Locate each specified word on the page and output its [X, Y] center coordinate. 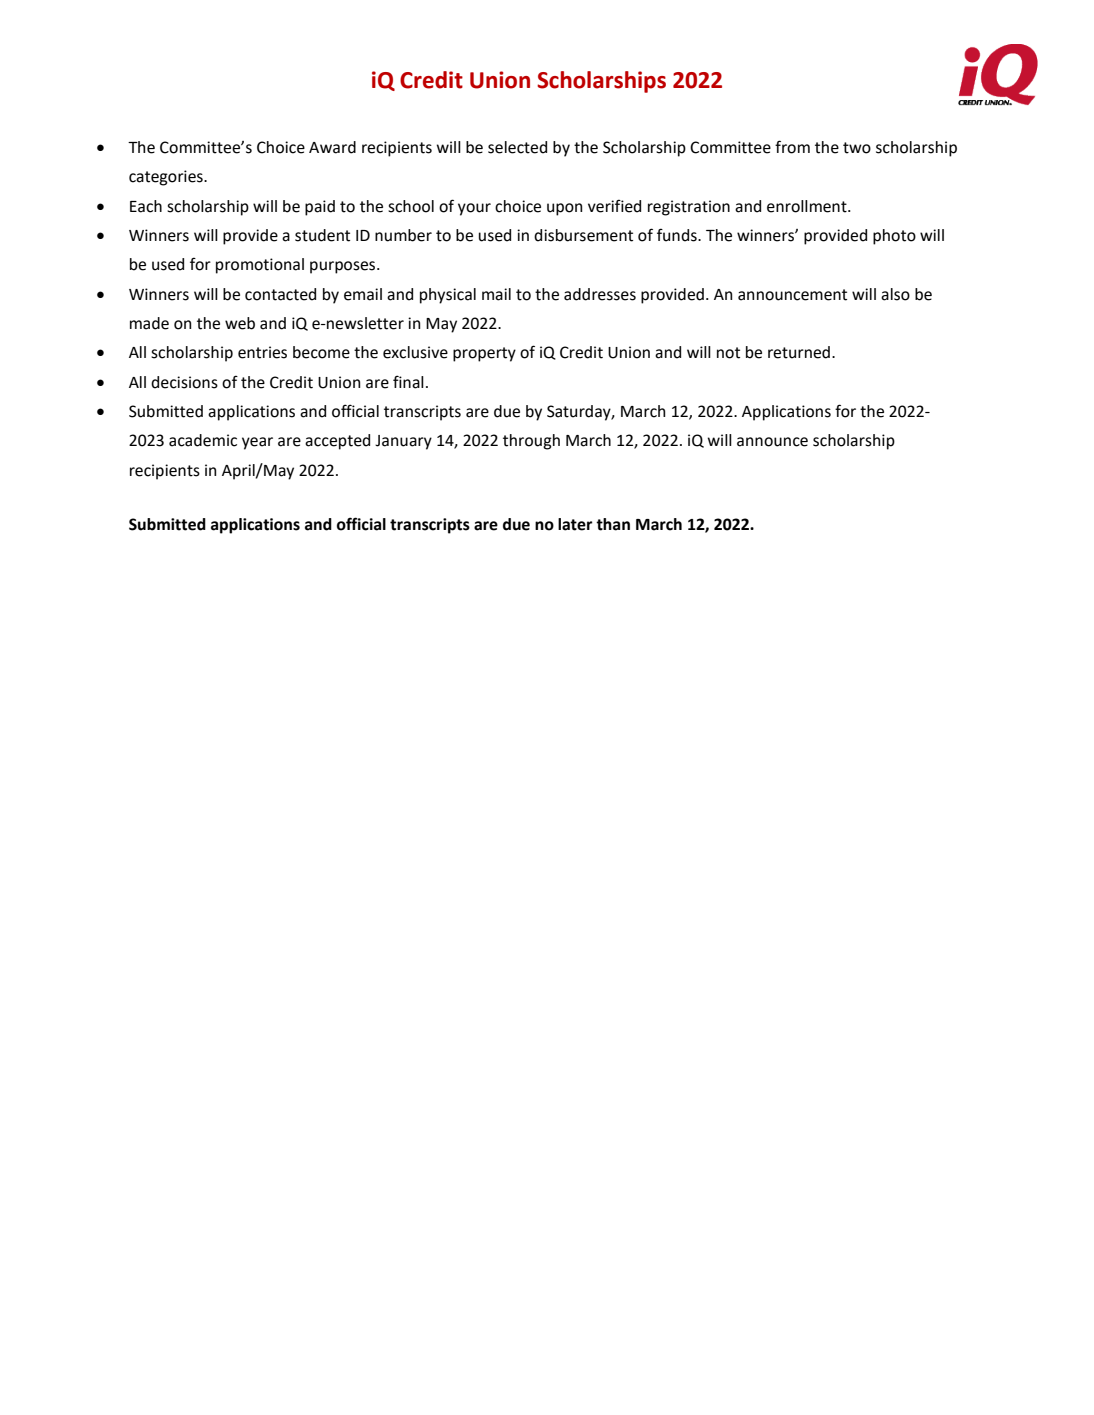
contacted [280, 294]
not [728, 353]
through [531, 442]
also [895, 294]
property [484, 354]
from [792, 147]
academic [203, 440]
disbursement [583, 235]
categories [167, 178]
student [322, 235]
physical [448, 296]
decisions [184, 382]
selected [517, 147]
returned [799, 352]
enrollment [808, 206]
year [257, 443]
